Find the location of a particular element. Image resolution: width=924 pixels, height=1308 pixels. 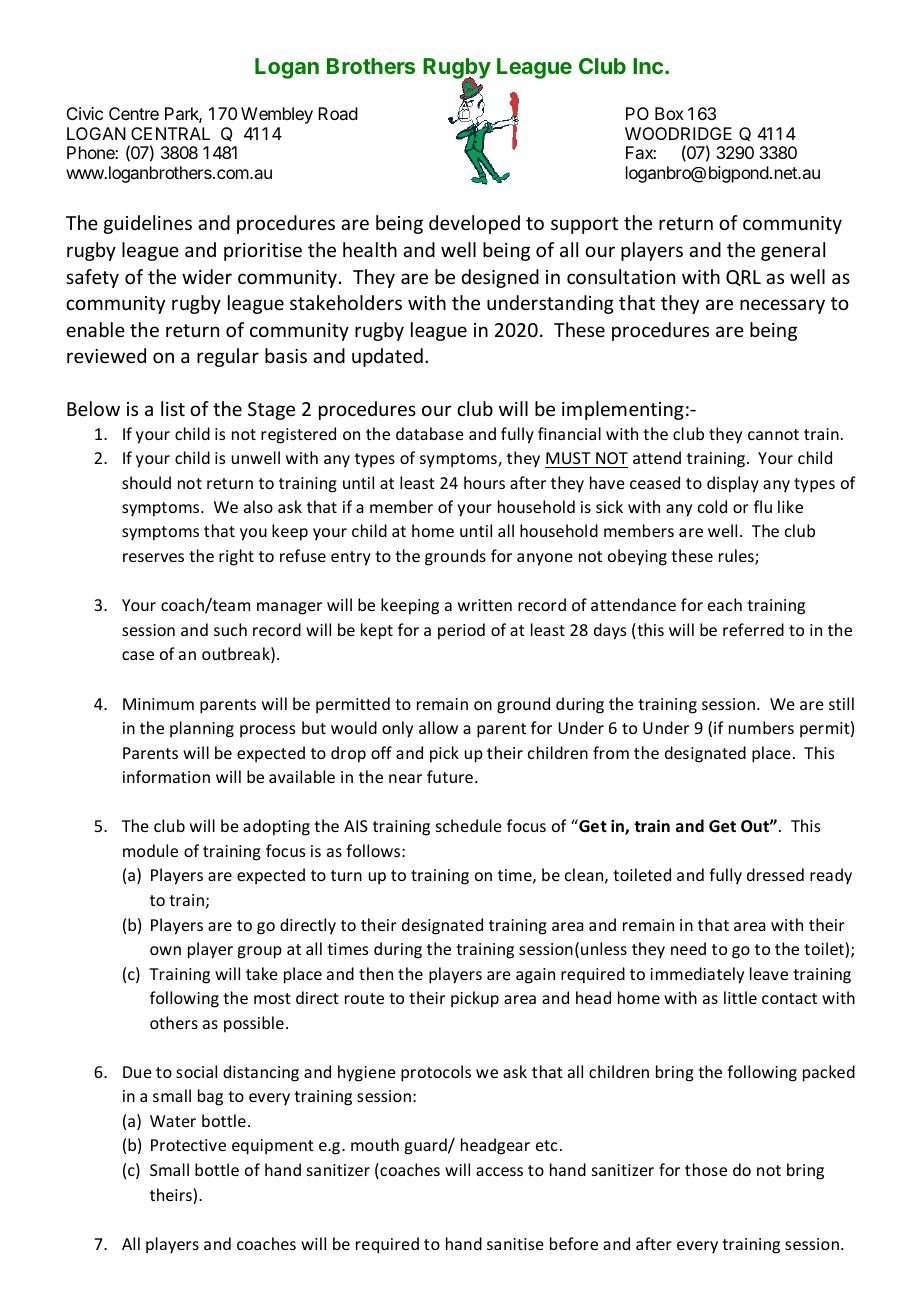

those is located at coordinates (706, 1169).
